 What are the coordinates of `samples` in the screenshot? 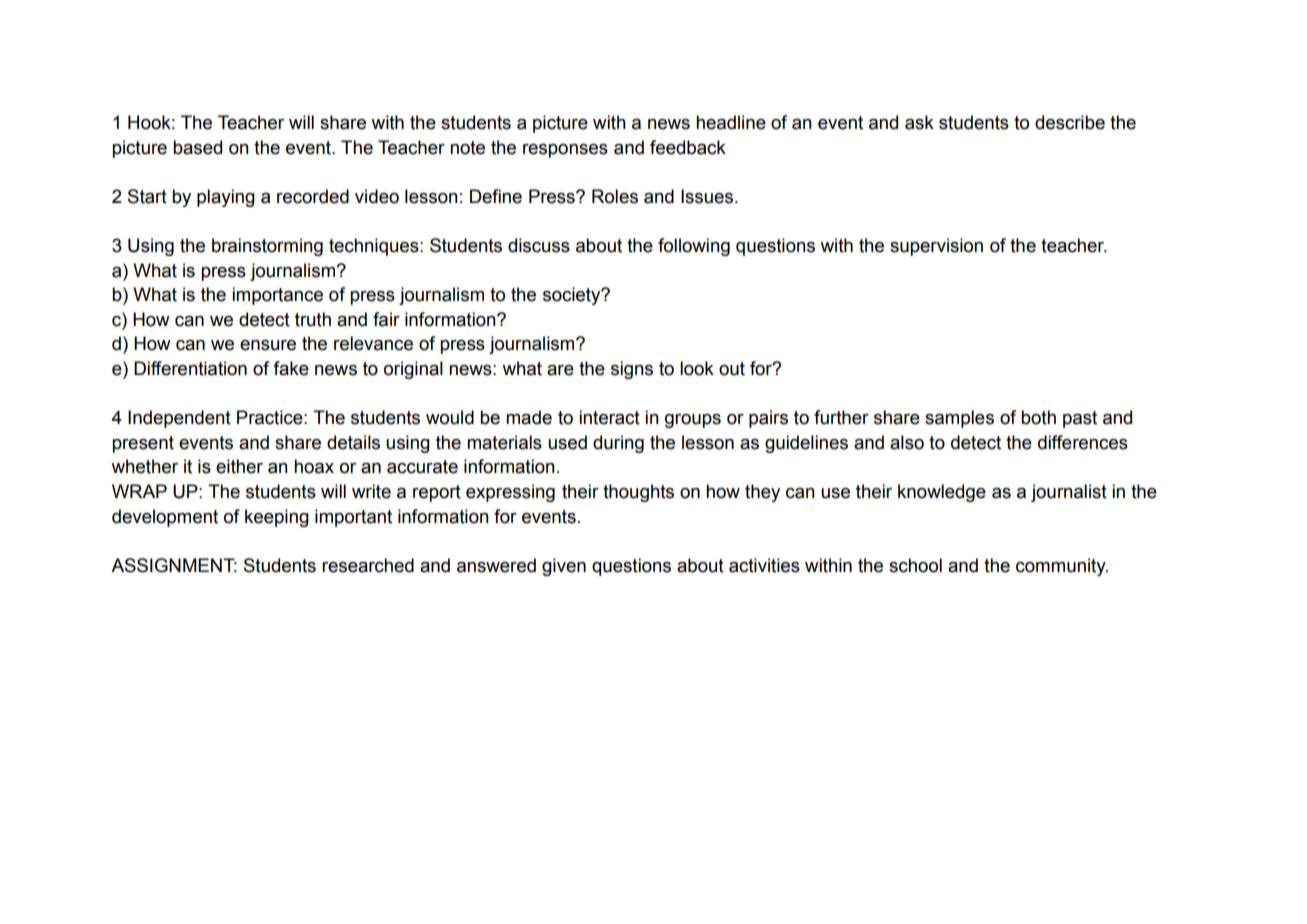 It's located at (959, 419).
